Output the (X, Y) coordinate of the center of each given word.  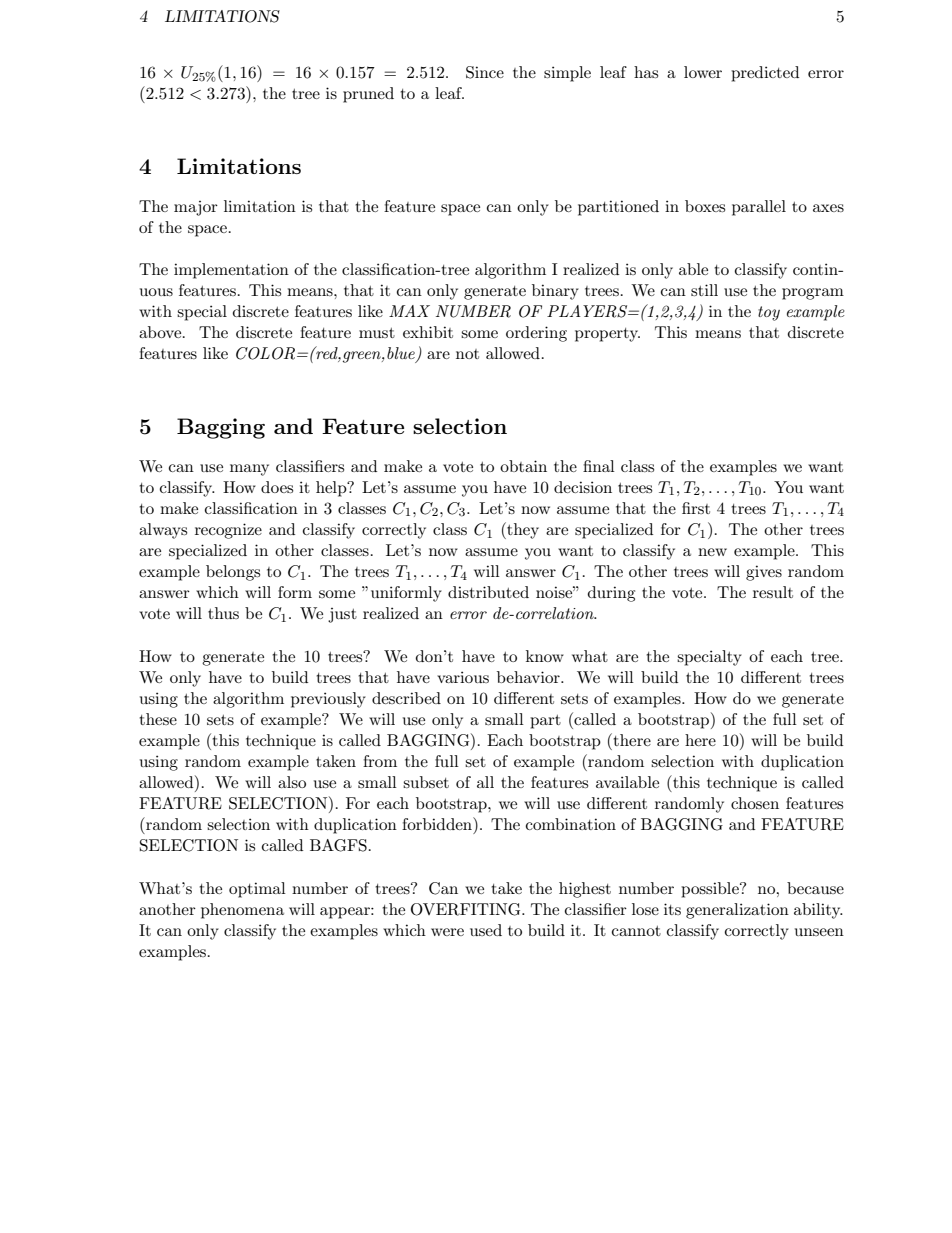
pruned (368, 95)
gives (764, 573)
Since (485, 72)
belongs (233, 573)
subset (426, 782)
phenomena (242, 911)
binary (555, 292)
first (696, 508)
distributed (488, 592)
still (704, 290)
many (249, 470)
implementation (231, 271)
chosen (755, 803)
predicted (765, 74)
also (292, 782)
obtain (523, 466)
